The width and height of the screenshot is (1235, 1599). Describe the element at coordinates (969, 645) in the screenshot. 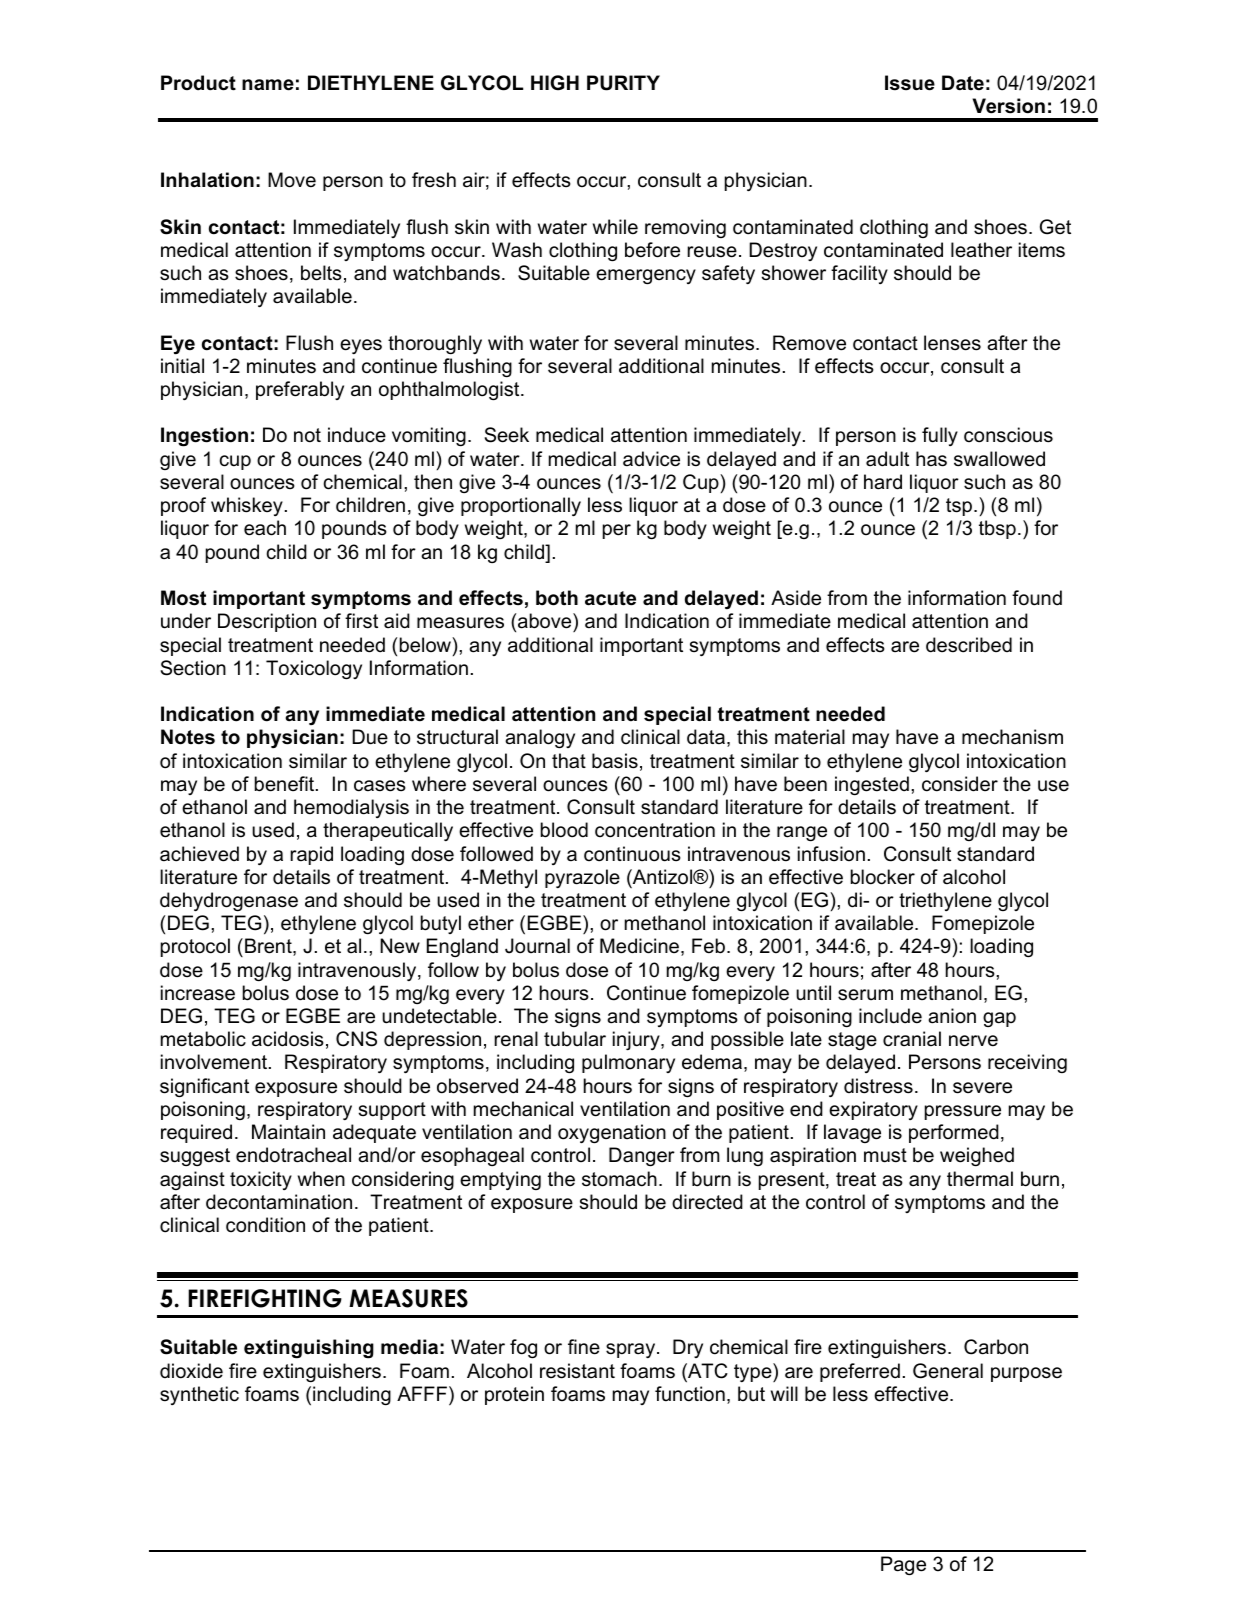

I see `described` at that location.
